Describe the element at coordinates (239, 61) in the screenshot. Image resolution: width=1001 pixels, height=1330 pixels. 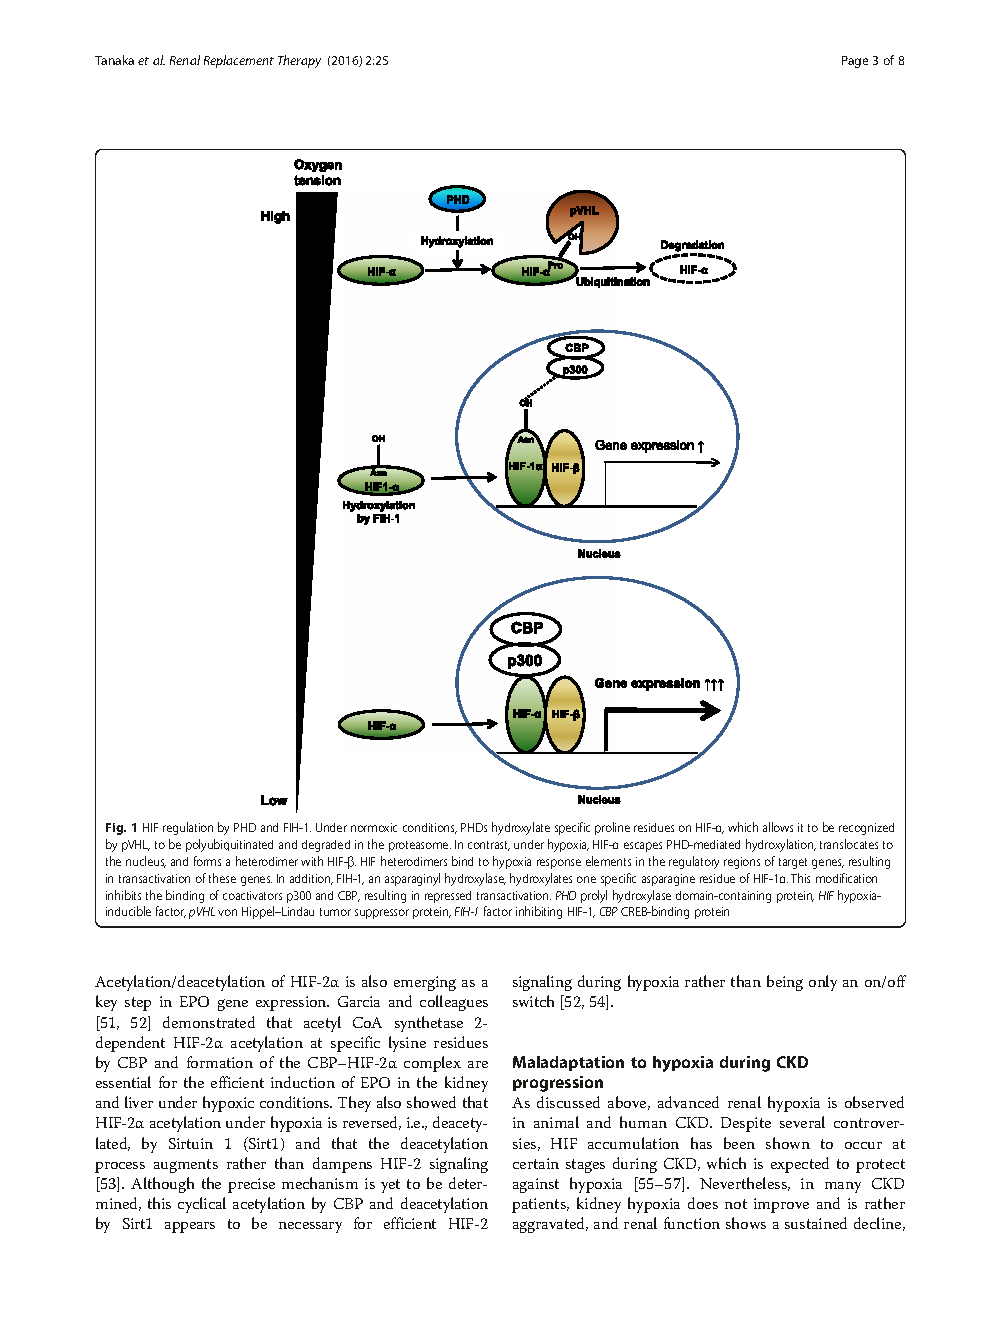
I see `Replacement` at that location.
